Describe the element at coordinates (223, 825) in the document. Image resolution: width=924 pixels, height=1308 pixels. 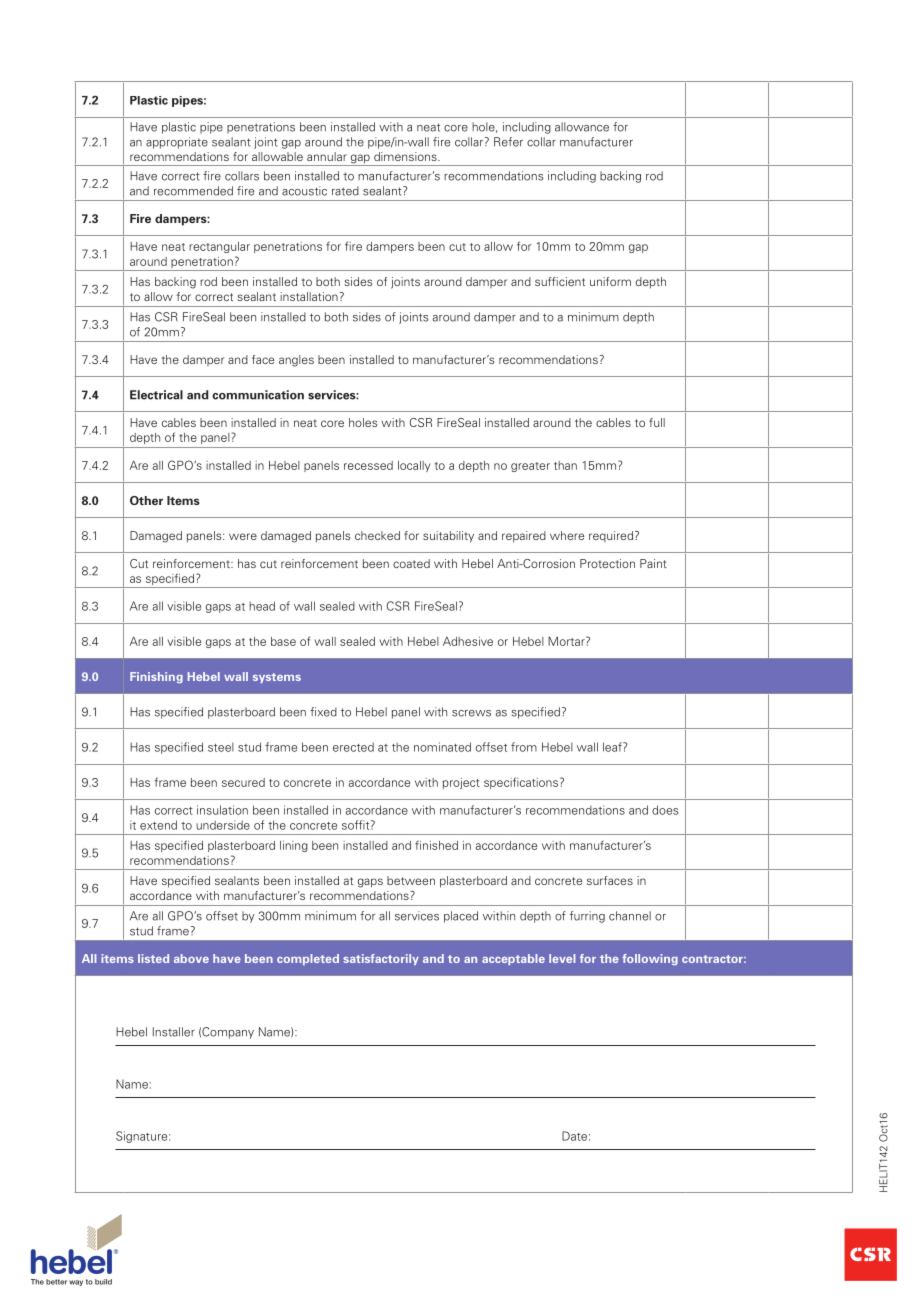
I see `underside` at that location.
